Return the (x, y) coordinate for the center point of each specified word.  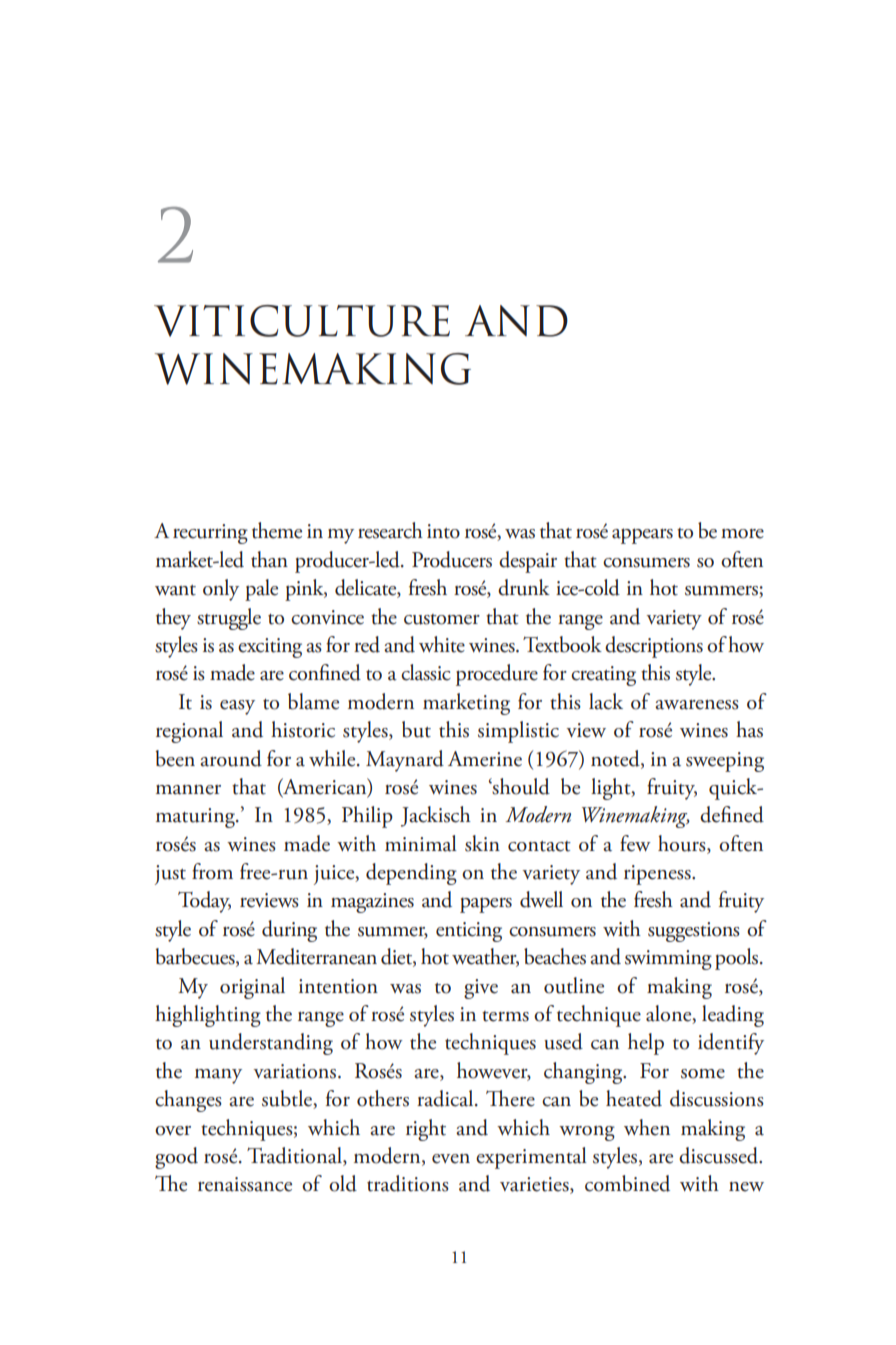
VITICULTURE (302, 321)
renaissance (245, 1184)
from (212, 871)
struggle (229, 619)
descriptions (654, 647)
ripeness (658, 875)
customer (442, 619)
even (451, 1159)
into (443, 531)
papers (486, 905)
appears (642, 536)
